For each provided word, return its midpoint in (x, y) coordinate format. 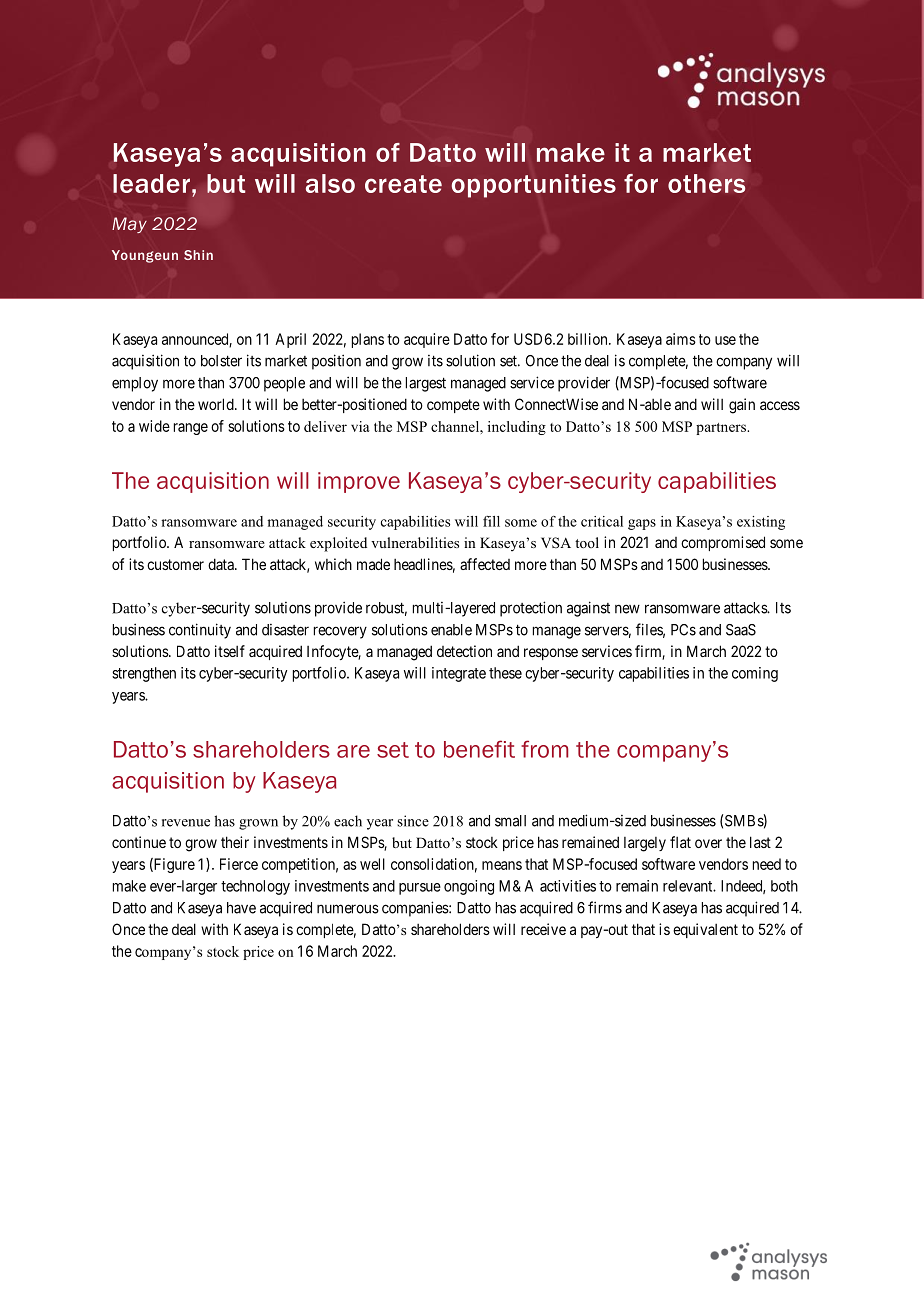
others (707, 183)
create (403, 184)
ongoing (469, 887)
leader (151, 183)
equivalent (705, 930)
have (241, 908)
